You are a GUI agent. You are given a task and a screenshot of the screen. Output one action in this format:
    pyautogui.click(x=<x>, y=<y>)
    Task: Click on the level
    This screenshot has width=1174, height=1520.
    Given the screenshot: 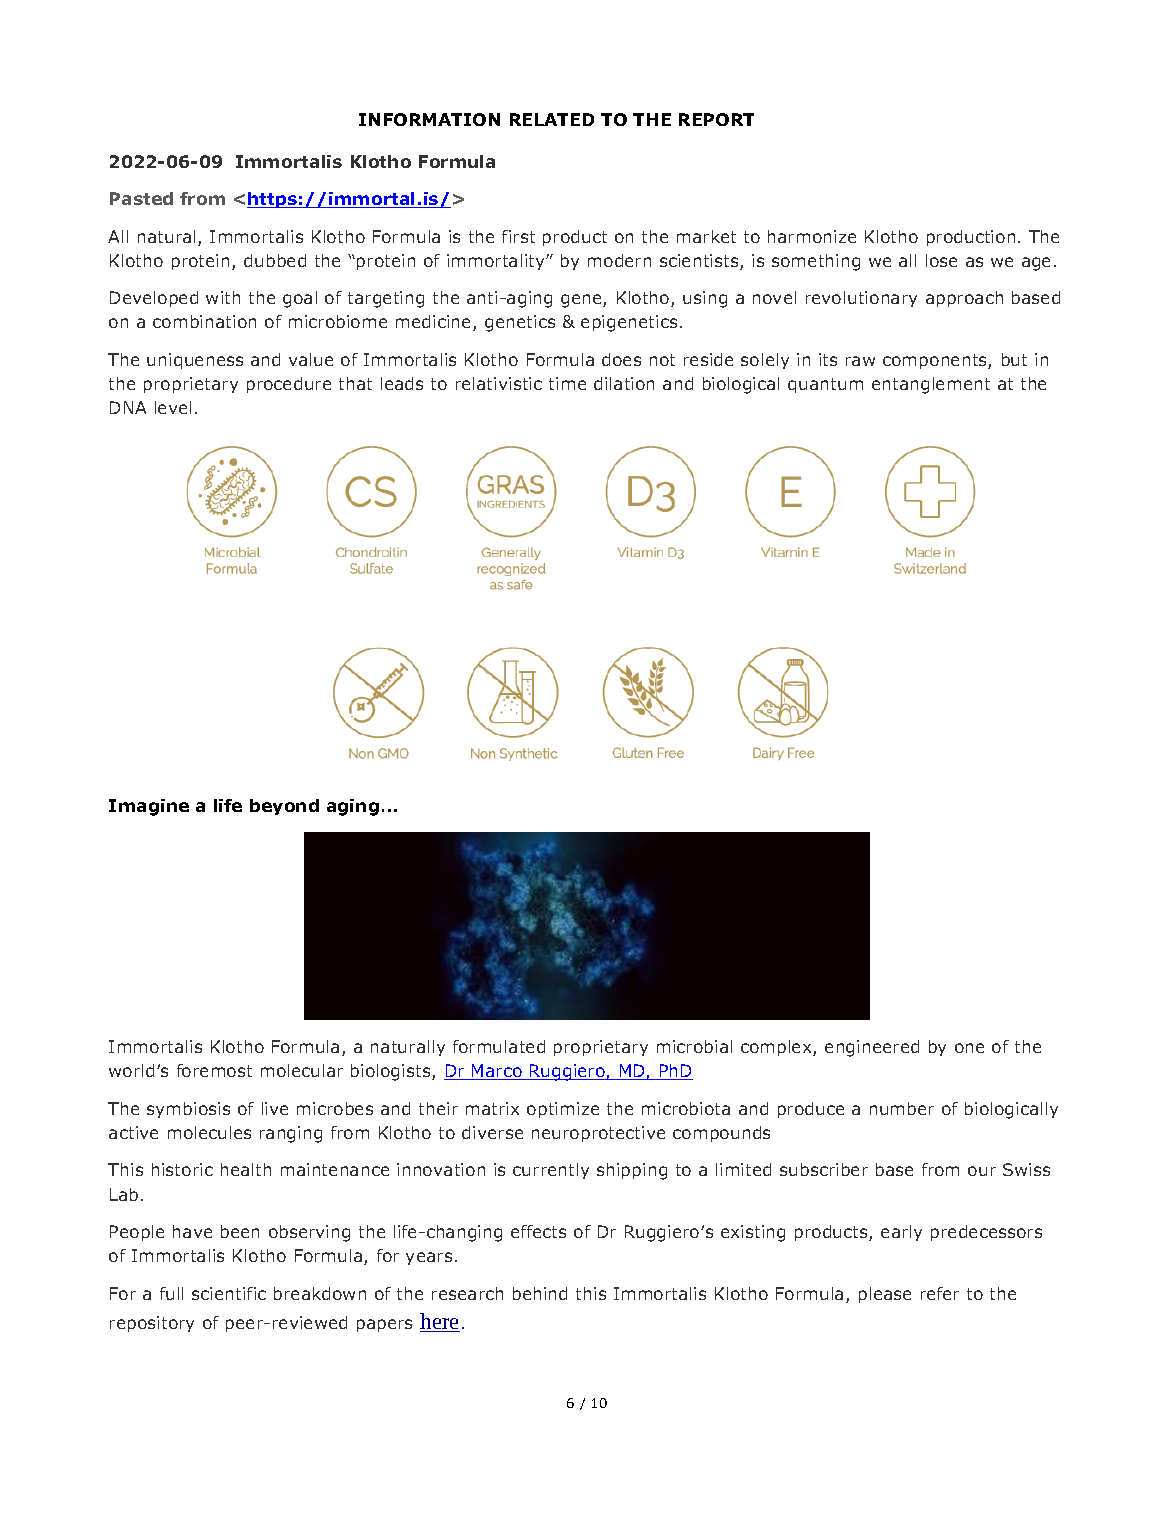 What is the action you would take?
    pyautogui.click(x=173, y=407)
